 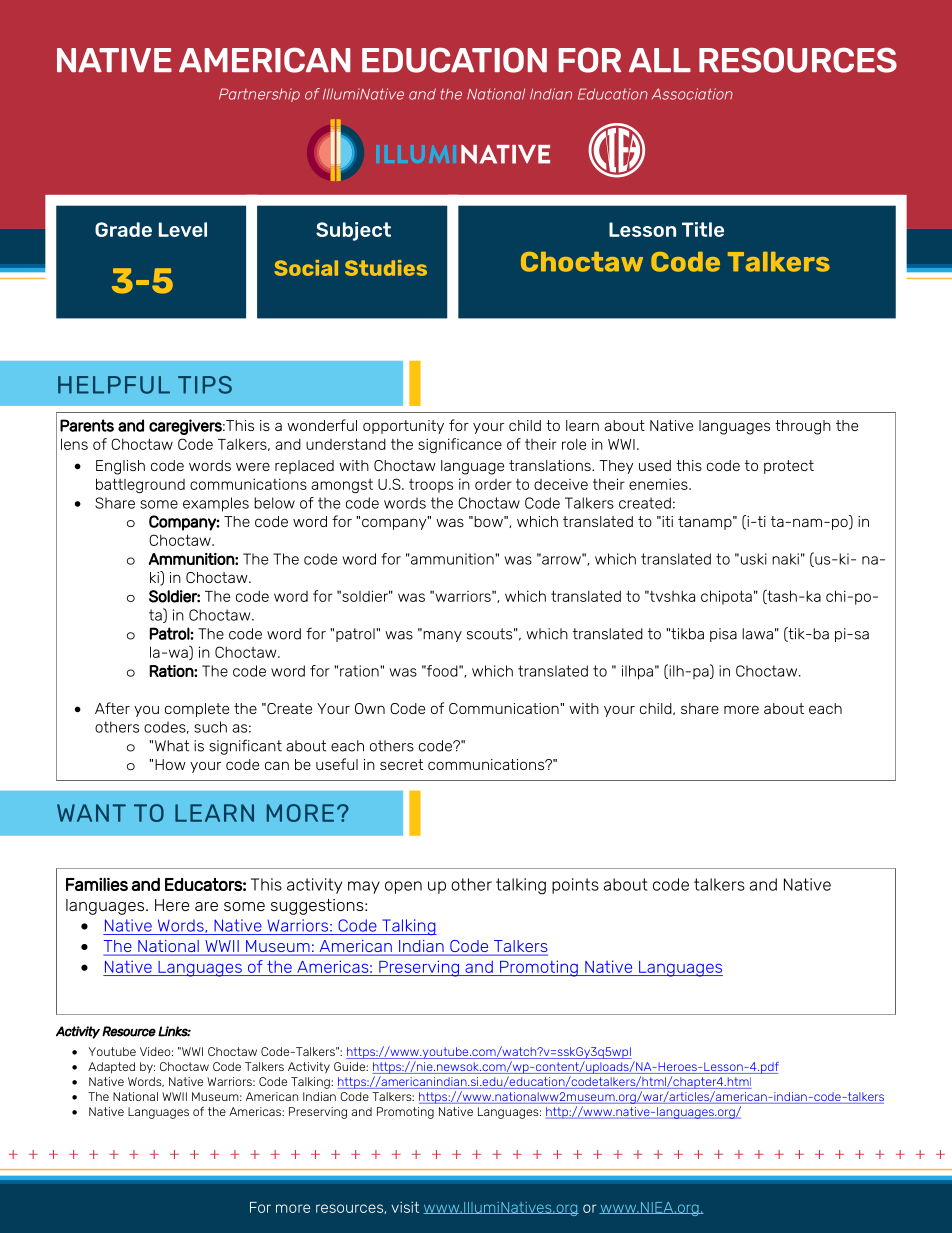 What do you see at coordinates (111, 1068) in the screenshot?
I see `Adapted` at bounding box center [111, 1068].
